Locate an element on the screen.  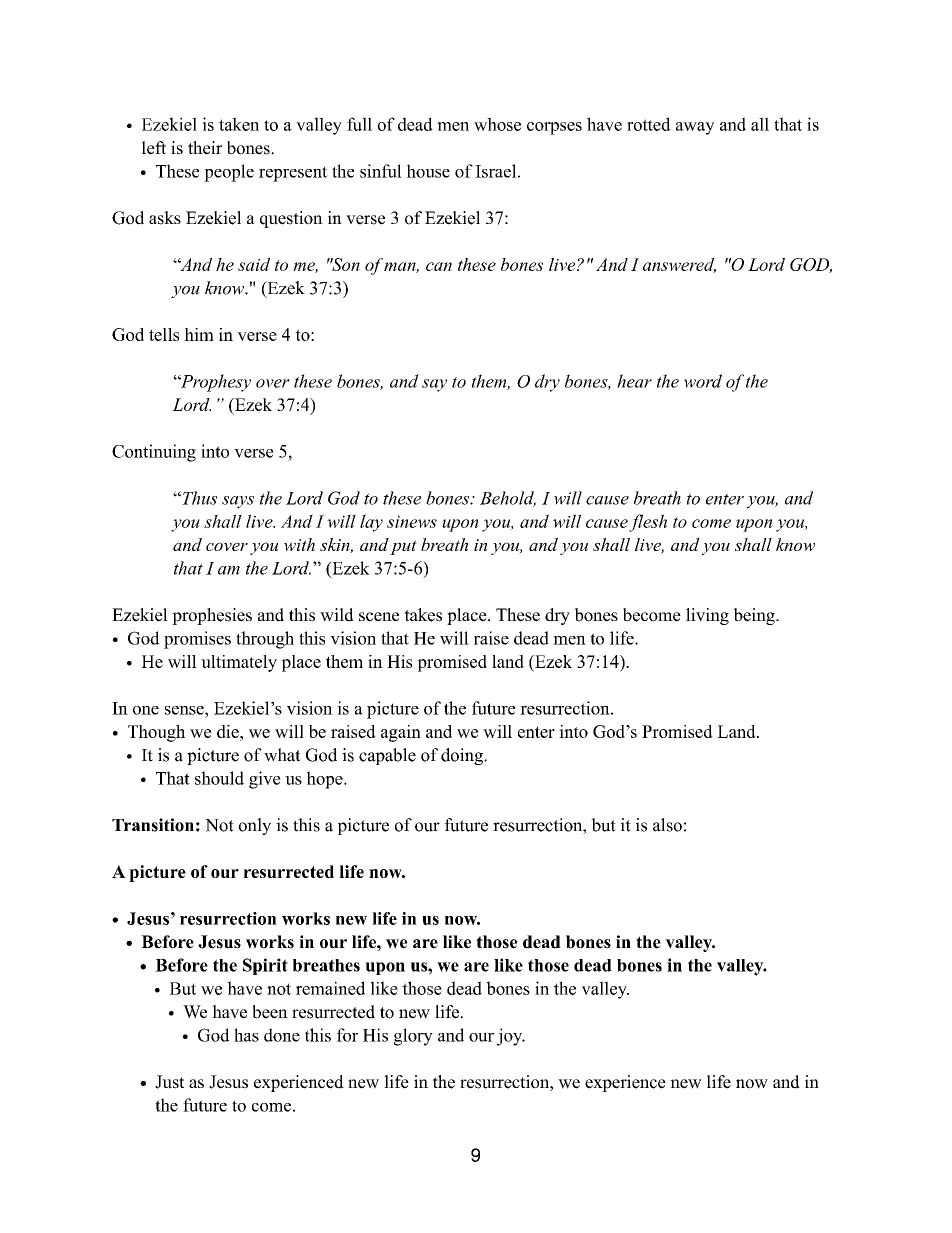
house is located at coordinates (428, 171).
